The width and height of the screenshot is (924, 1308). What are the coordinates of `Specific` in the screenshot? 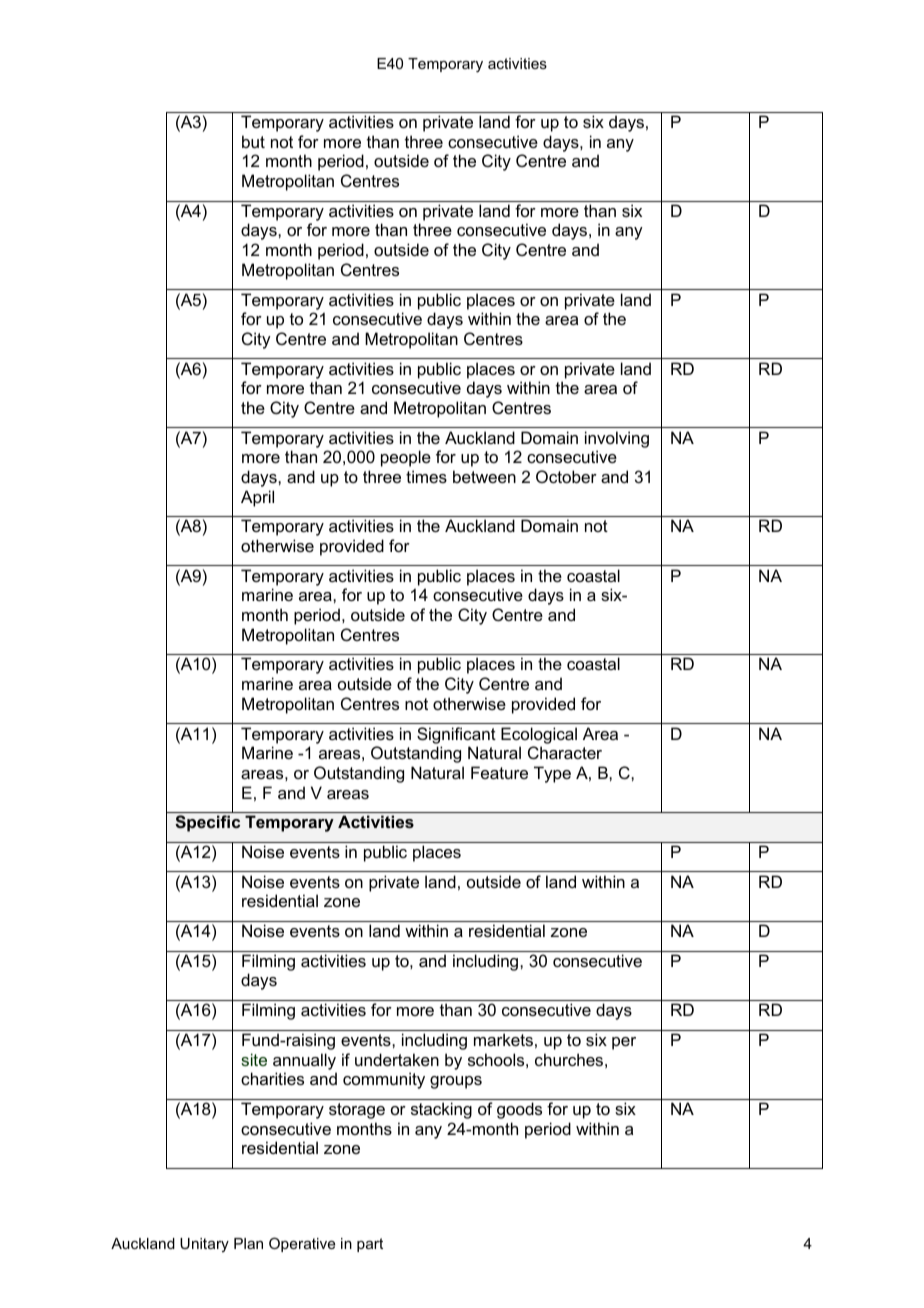 It's located at (207, 823).
